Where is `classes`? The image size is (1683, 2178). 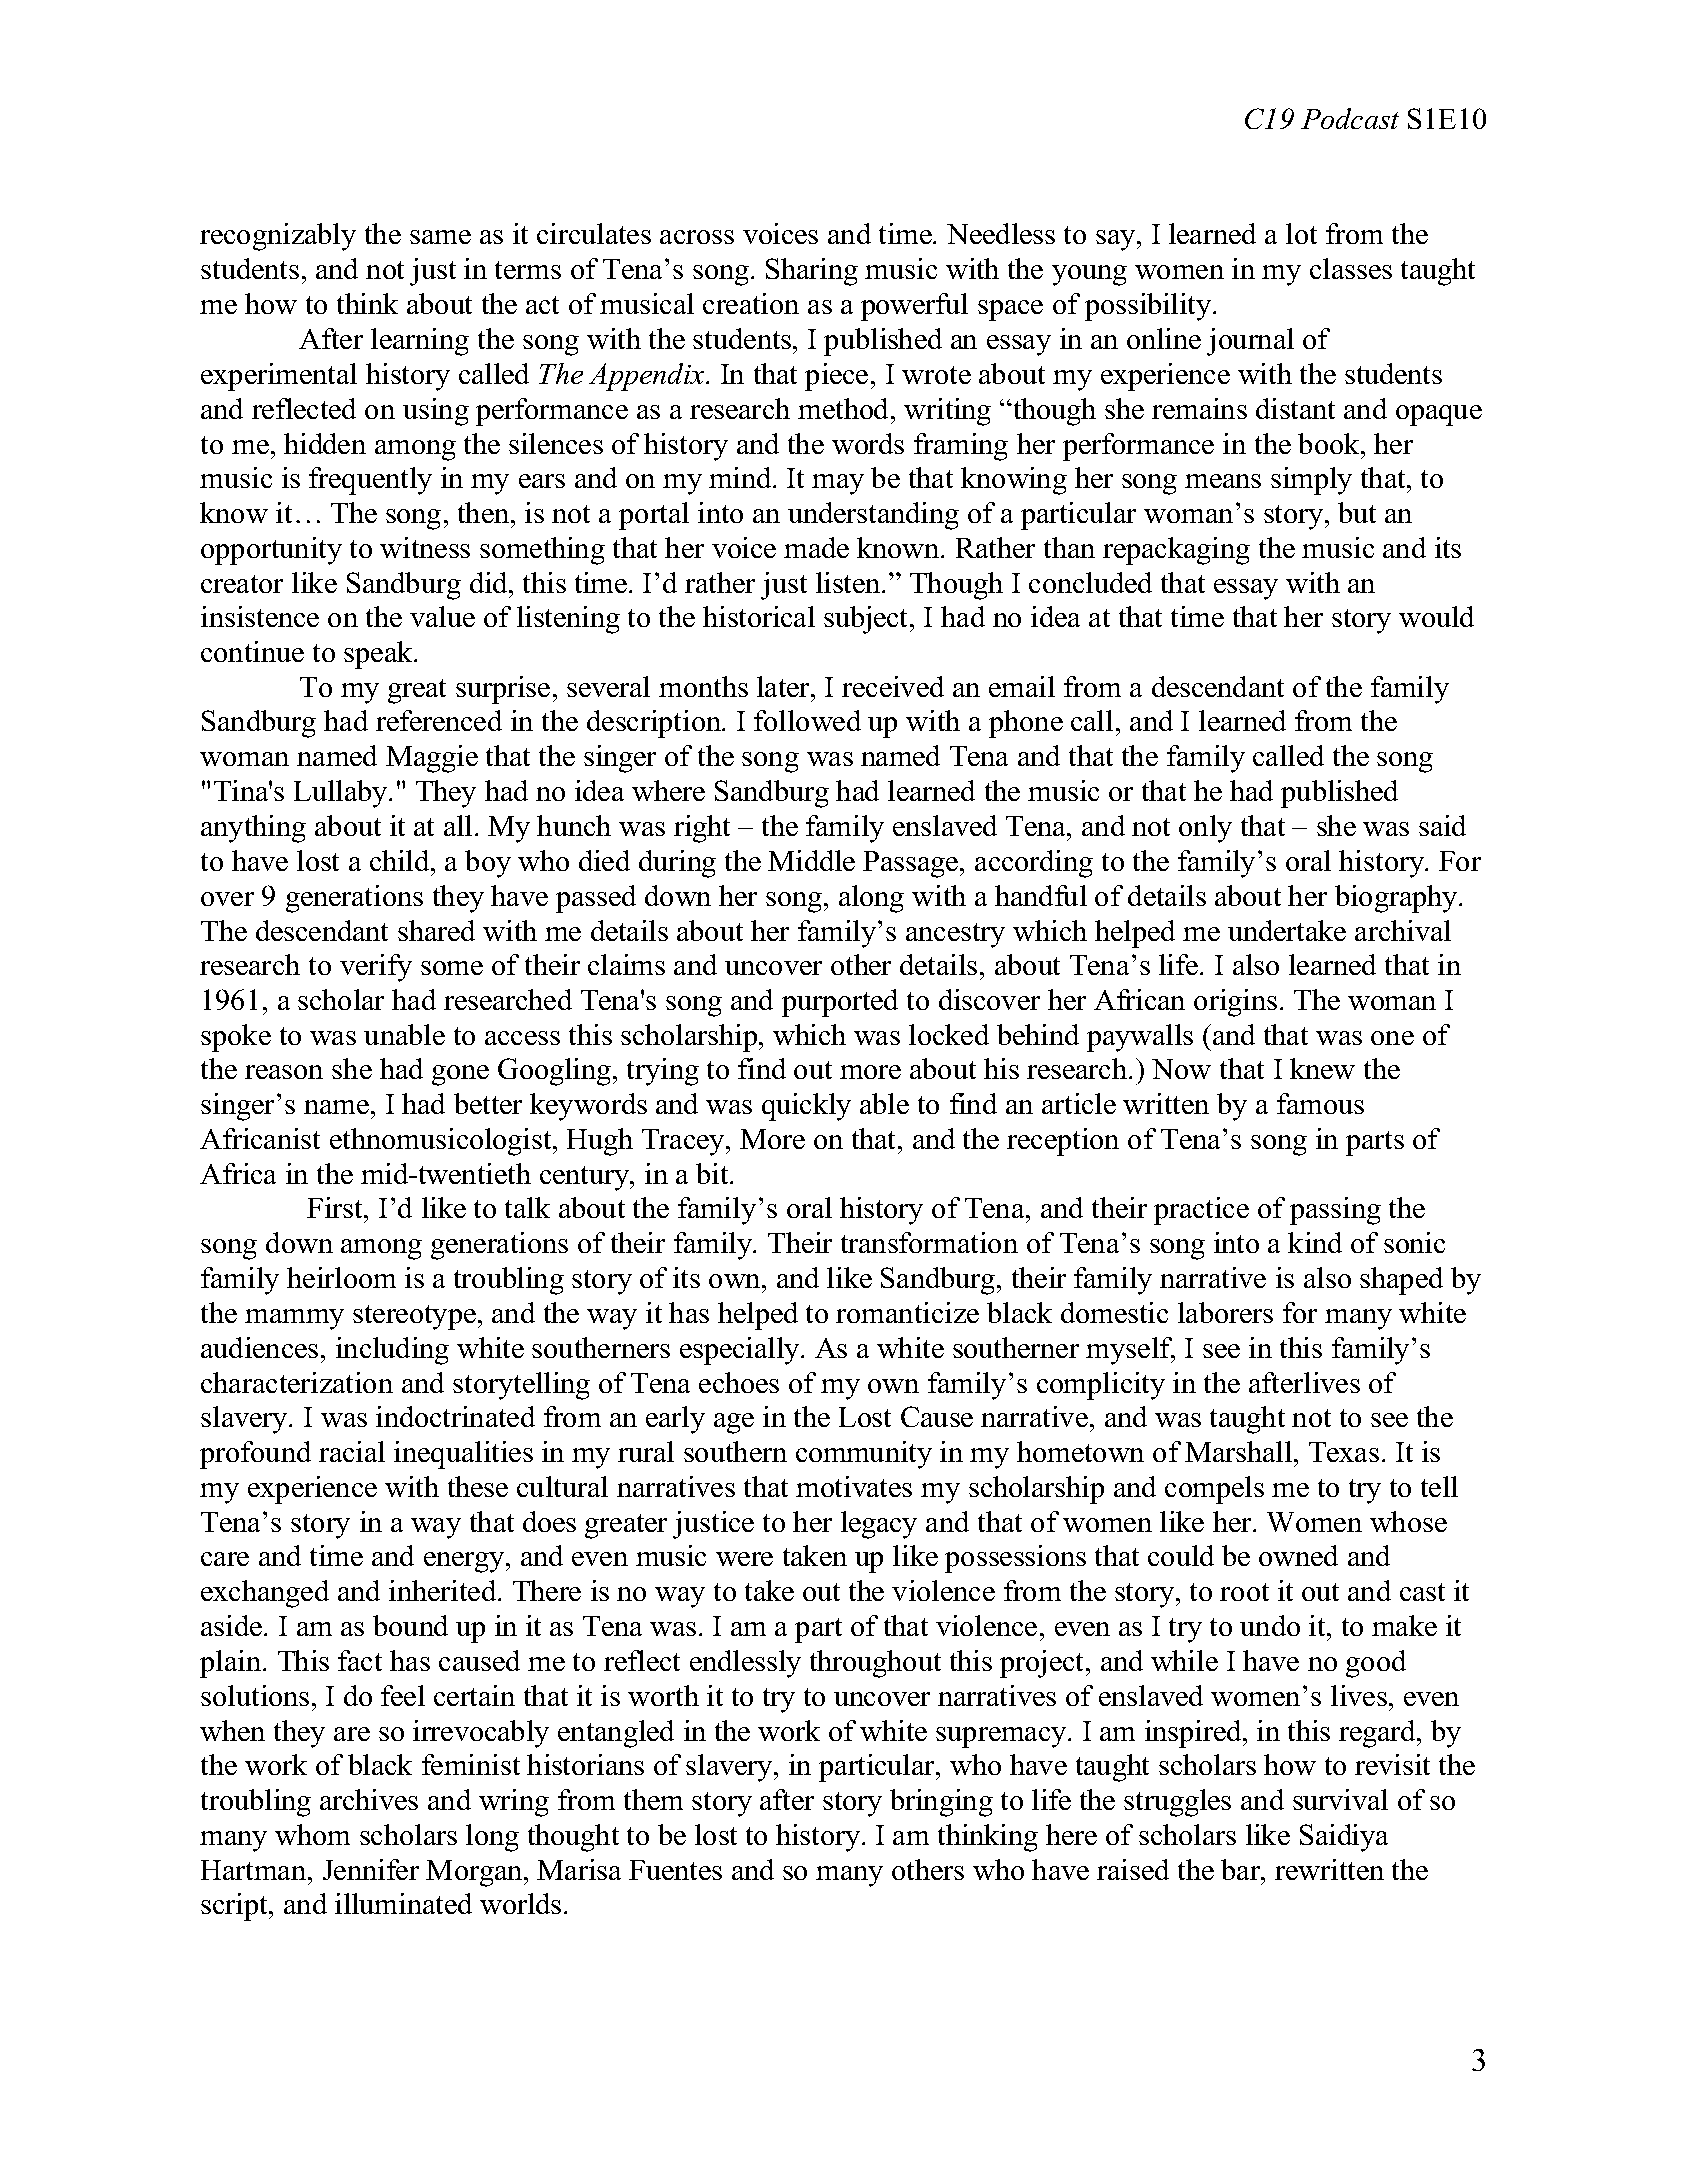 classes is located at coordinates (1351, 268).
